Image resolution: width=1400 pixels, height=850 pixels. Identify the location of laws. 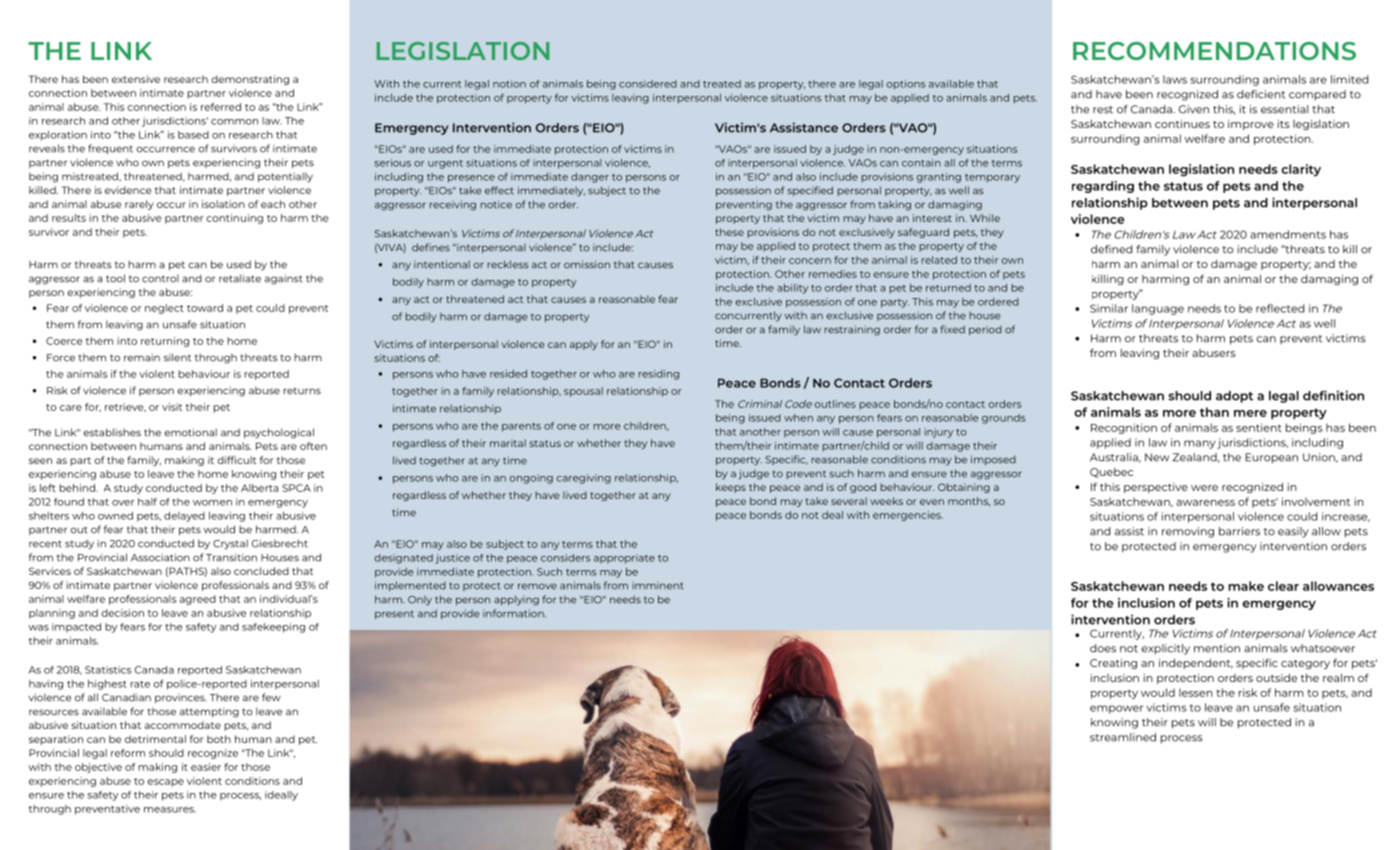
(1175, 79).
